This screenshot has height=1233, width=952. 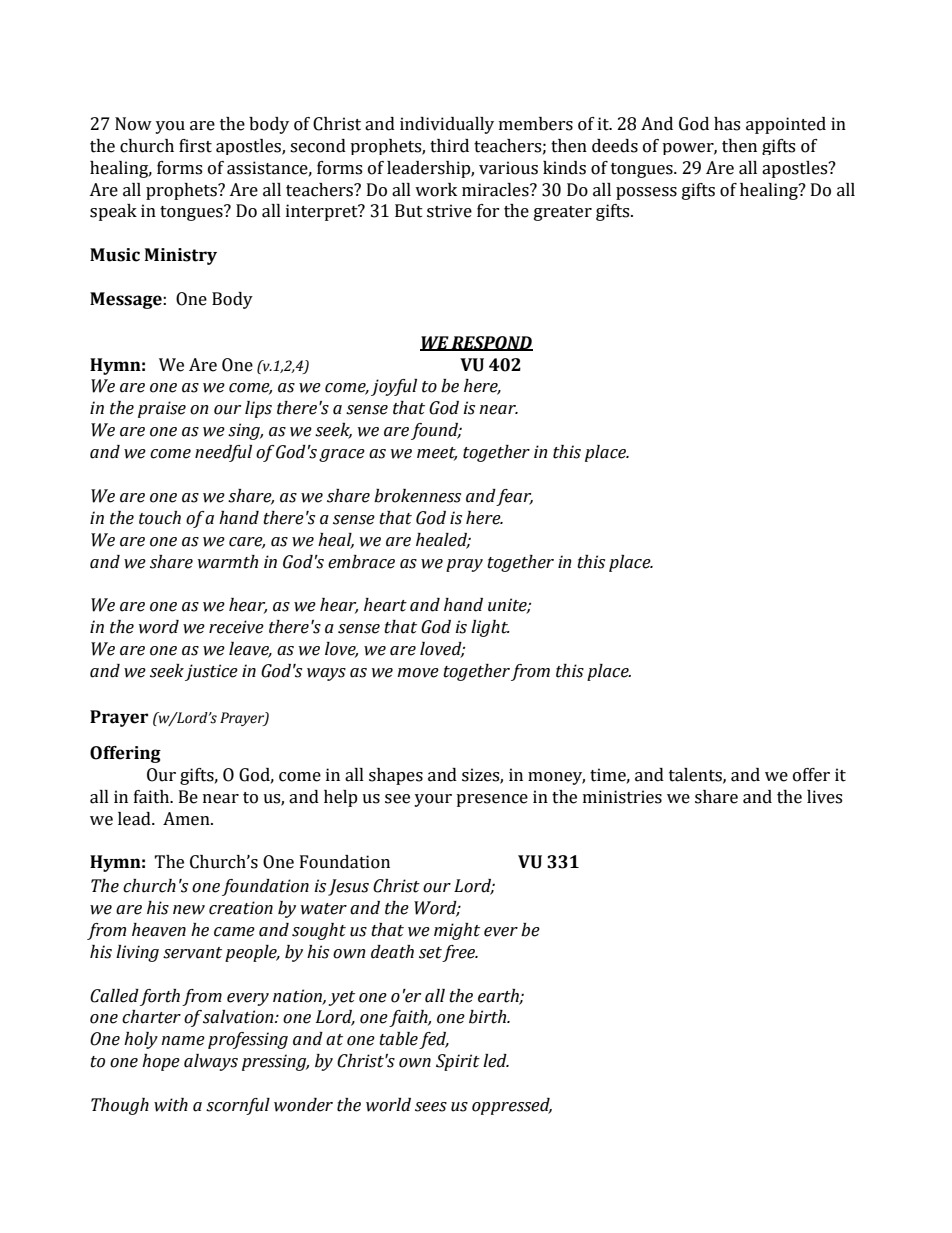 What do you see at coordinates (162, 409) in the screenshot?
I see `praise` at bounding box center [162, 409].
